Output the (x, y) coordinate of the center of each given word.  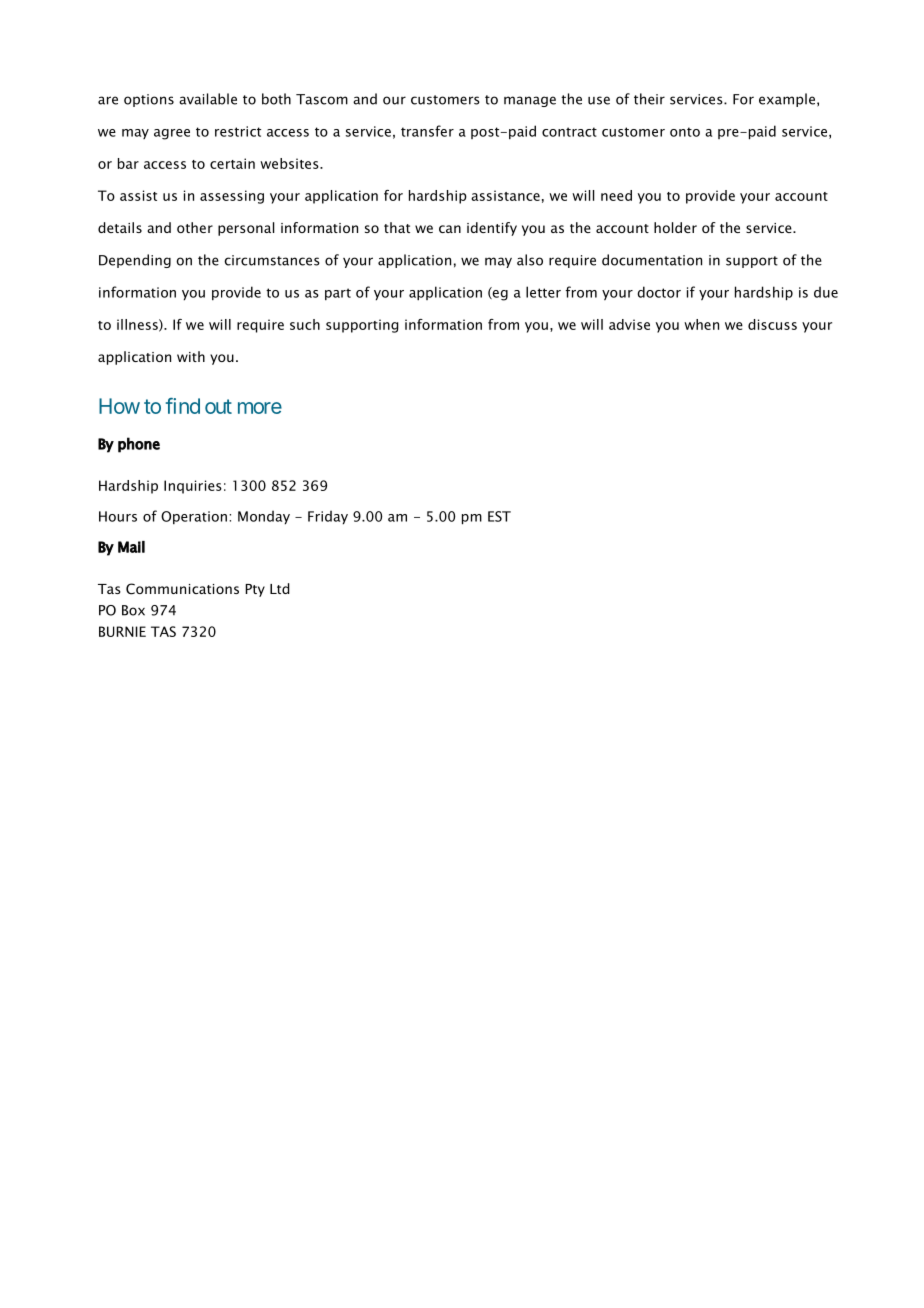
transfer (427, 131)
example (787, 100)
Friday (328, 517)
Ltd (280, 588)
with (191, 356)
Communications (182, 589)
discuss (772, 324)
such (305, 324)
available (208, 99)
